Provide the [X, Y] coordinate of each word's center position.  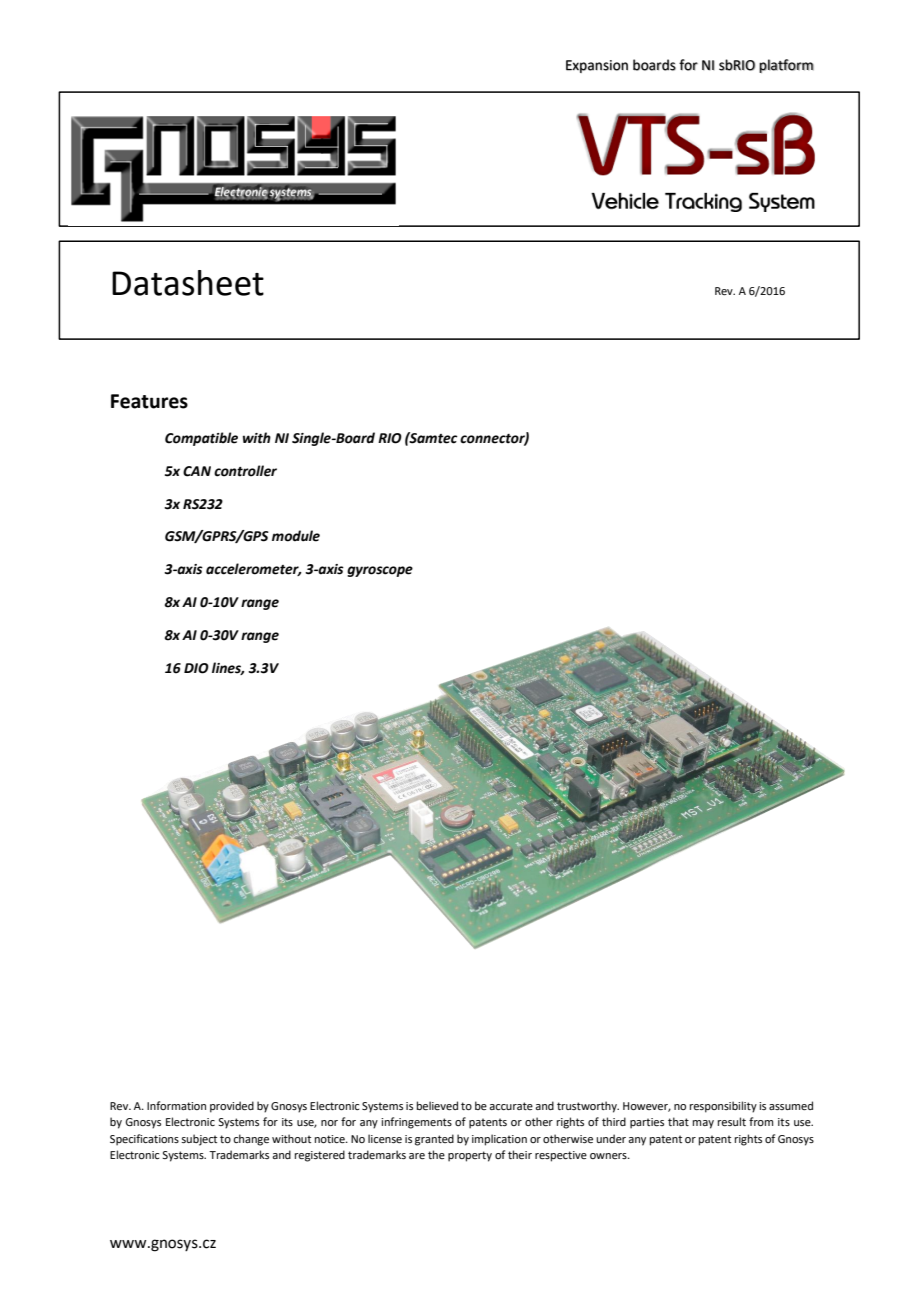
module [296, 536]
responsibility [723, 1107]
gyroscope [380, 571]
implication [499, 1140]
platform [786, 66]
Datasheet [188, 283]
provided [232, 1107]
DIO [196, 668]
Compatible [201, 439]
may [703, 1124]
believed [437, 1105]
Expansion [597, 66]
